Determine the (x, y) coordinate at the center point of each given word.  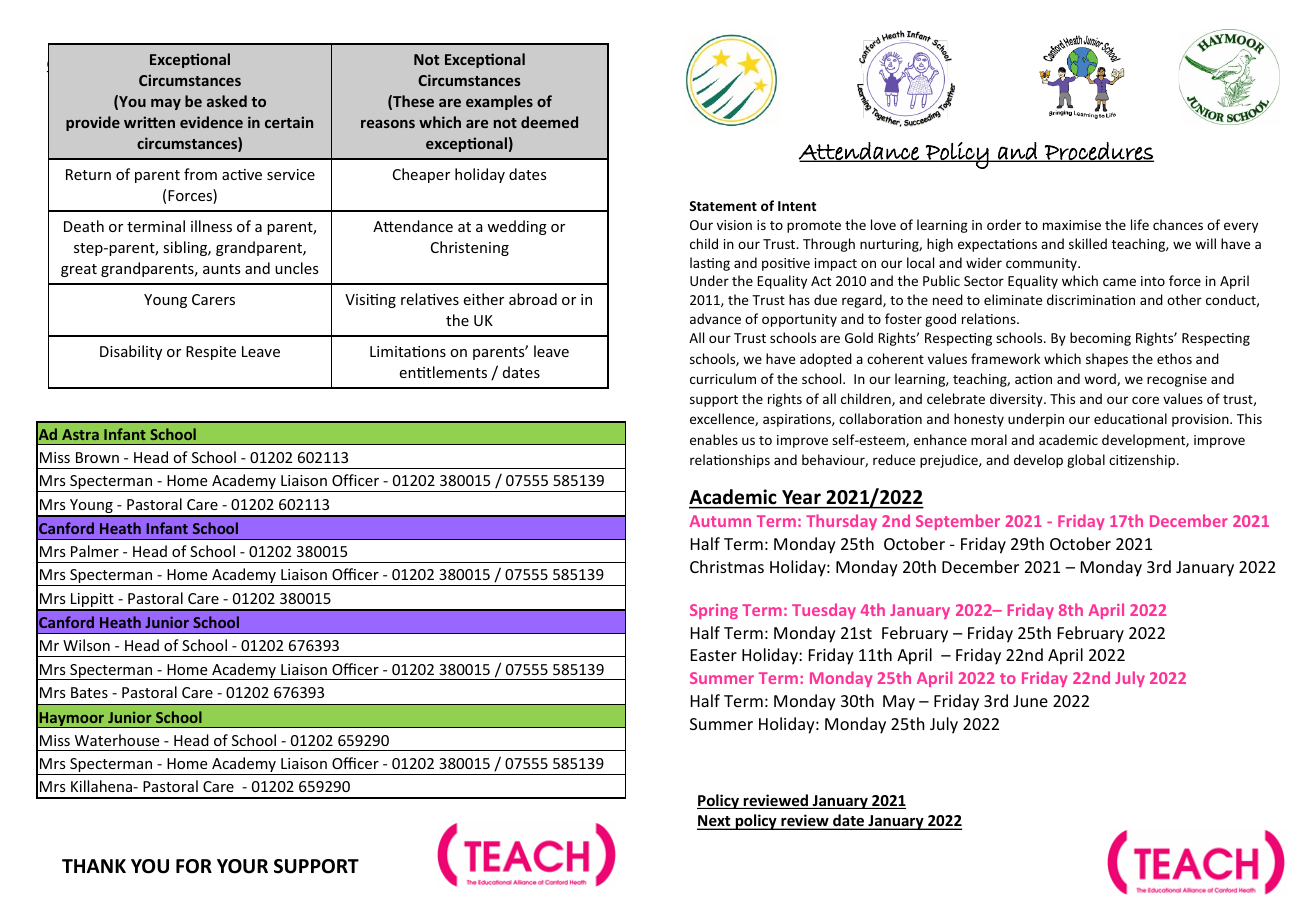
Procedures (1098, 152)
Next (715, 822)
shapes (1107, 360)
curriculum (723, 378)
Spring (714, 611)
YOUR (242, 866)
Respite (211, 353)
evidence (211, 122)
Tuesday (824, 611)
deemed (549, 122)
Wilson (86, 645)
